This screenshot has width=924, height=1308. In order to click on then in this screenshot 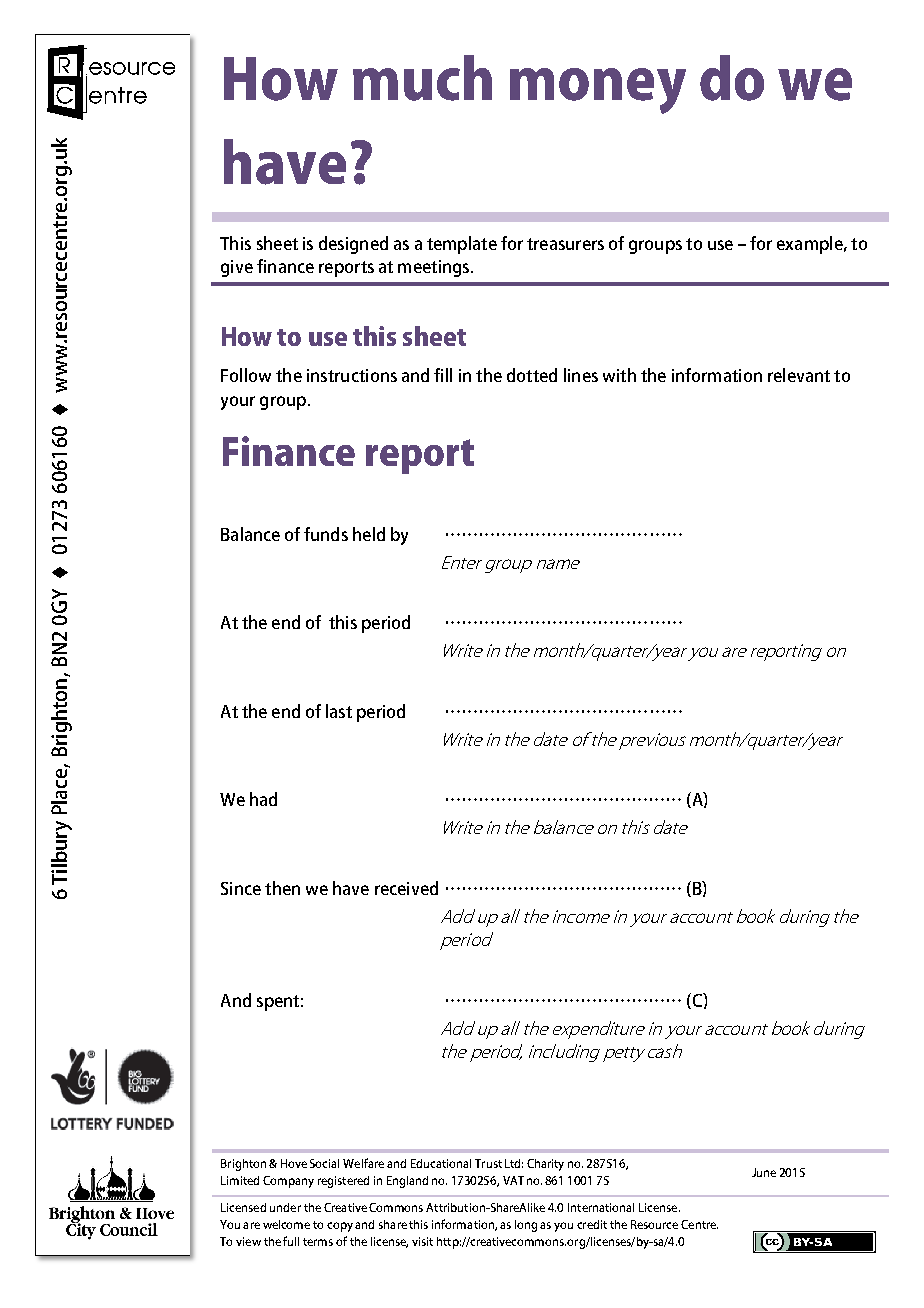, I will do `click(282, 888)`.
